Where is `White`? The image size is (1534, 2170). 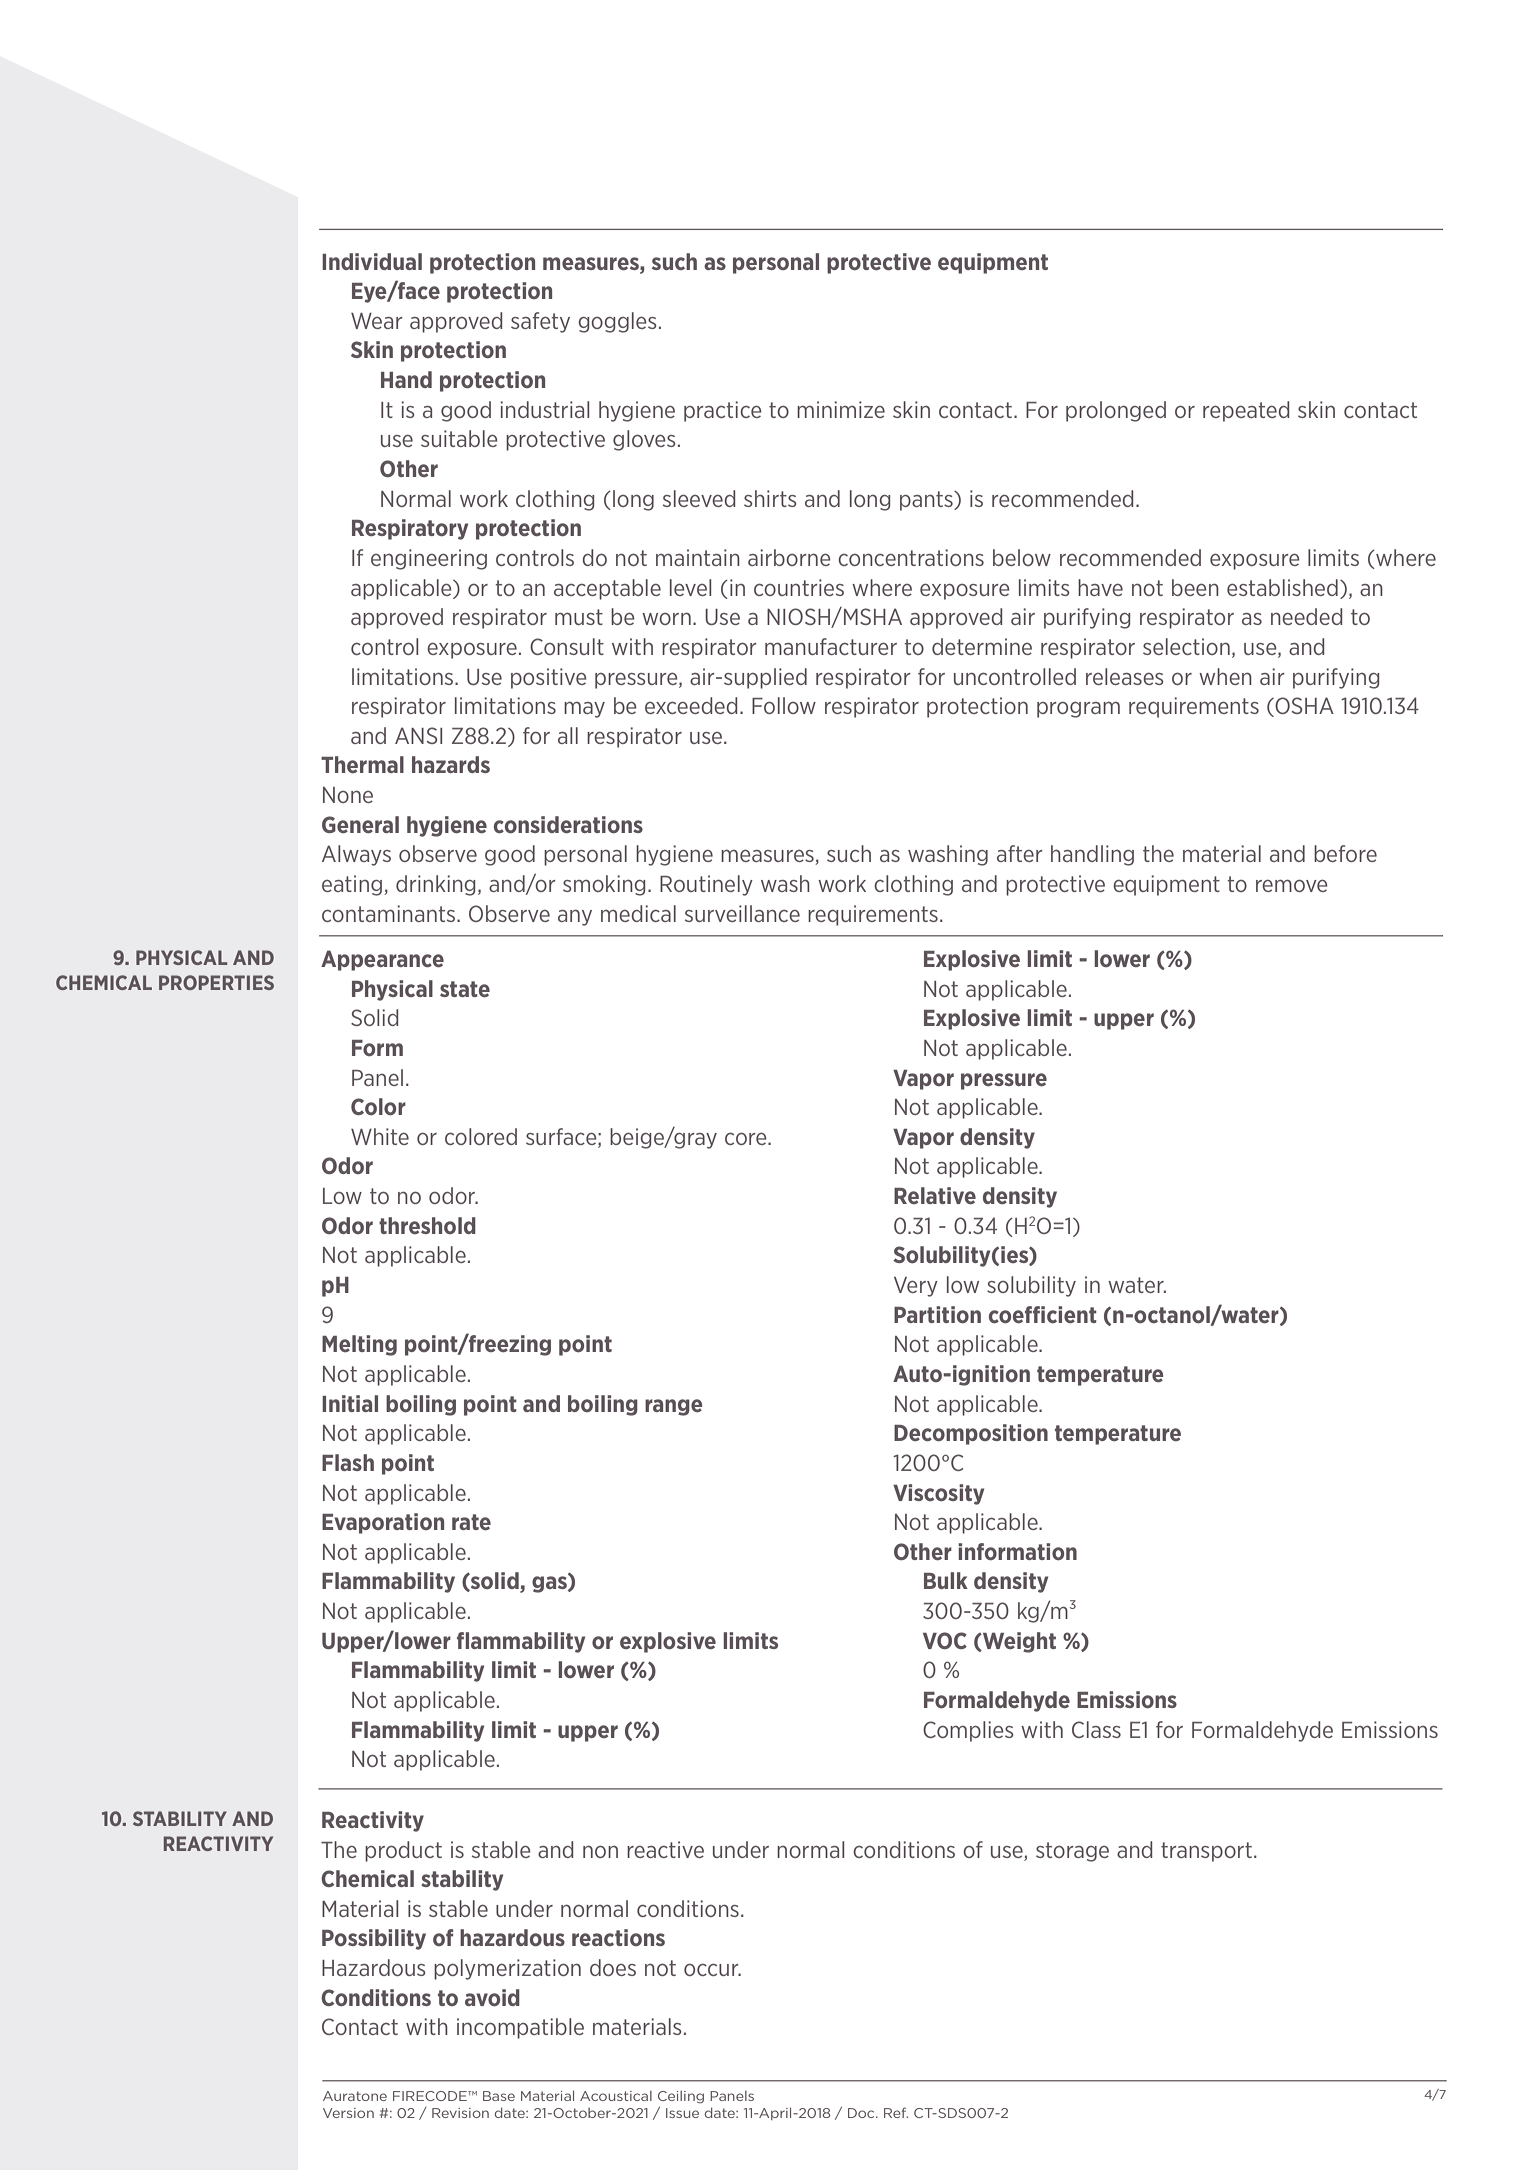 White is located at coordinates (380, 1136).
